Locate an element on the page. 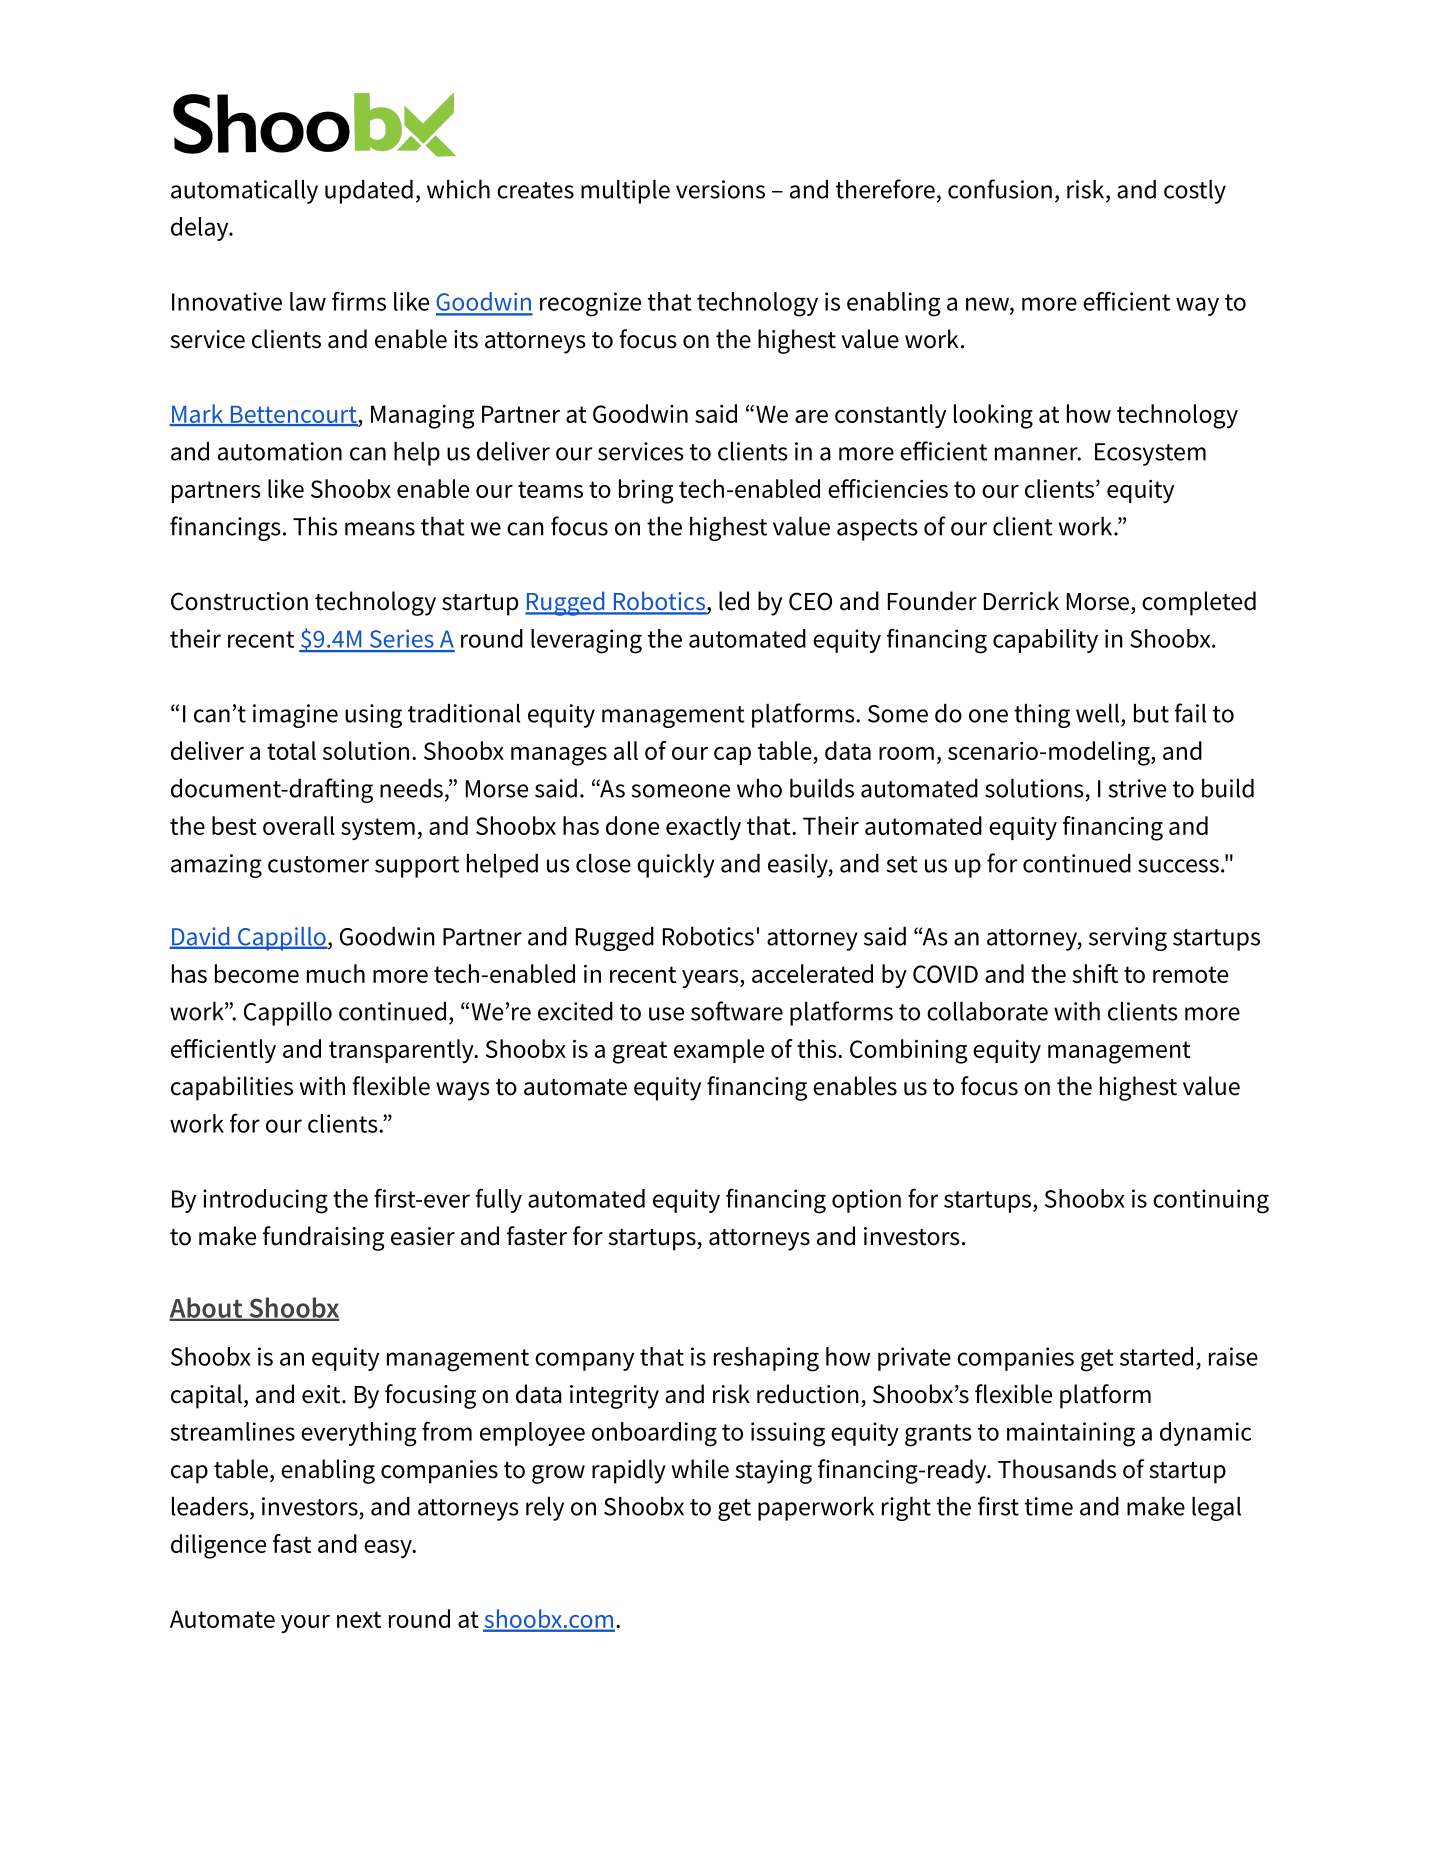 The height and width of the document is (1865, 1442). your is located at coordinates (305, 1624).
